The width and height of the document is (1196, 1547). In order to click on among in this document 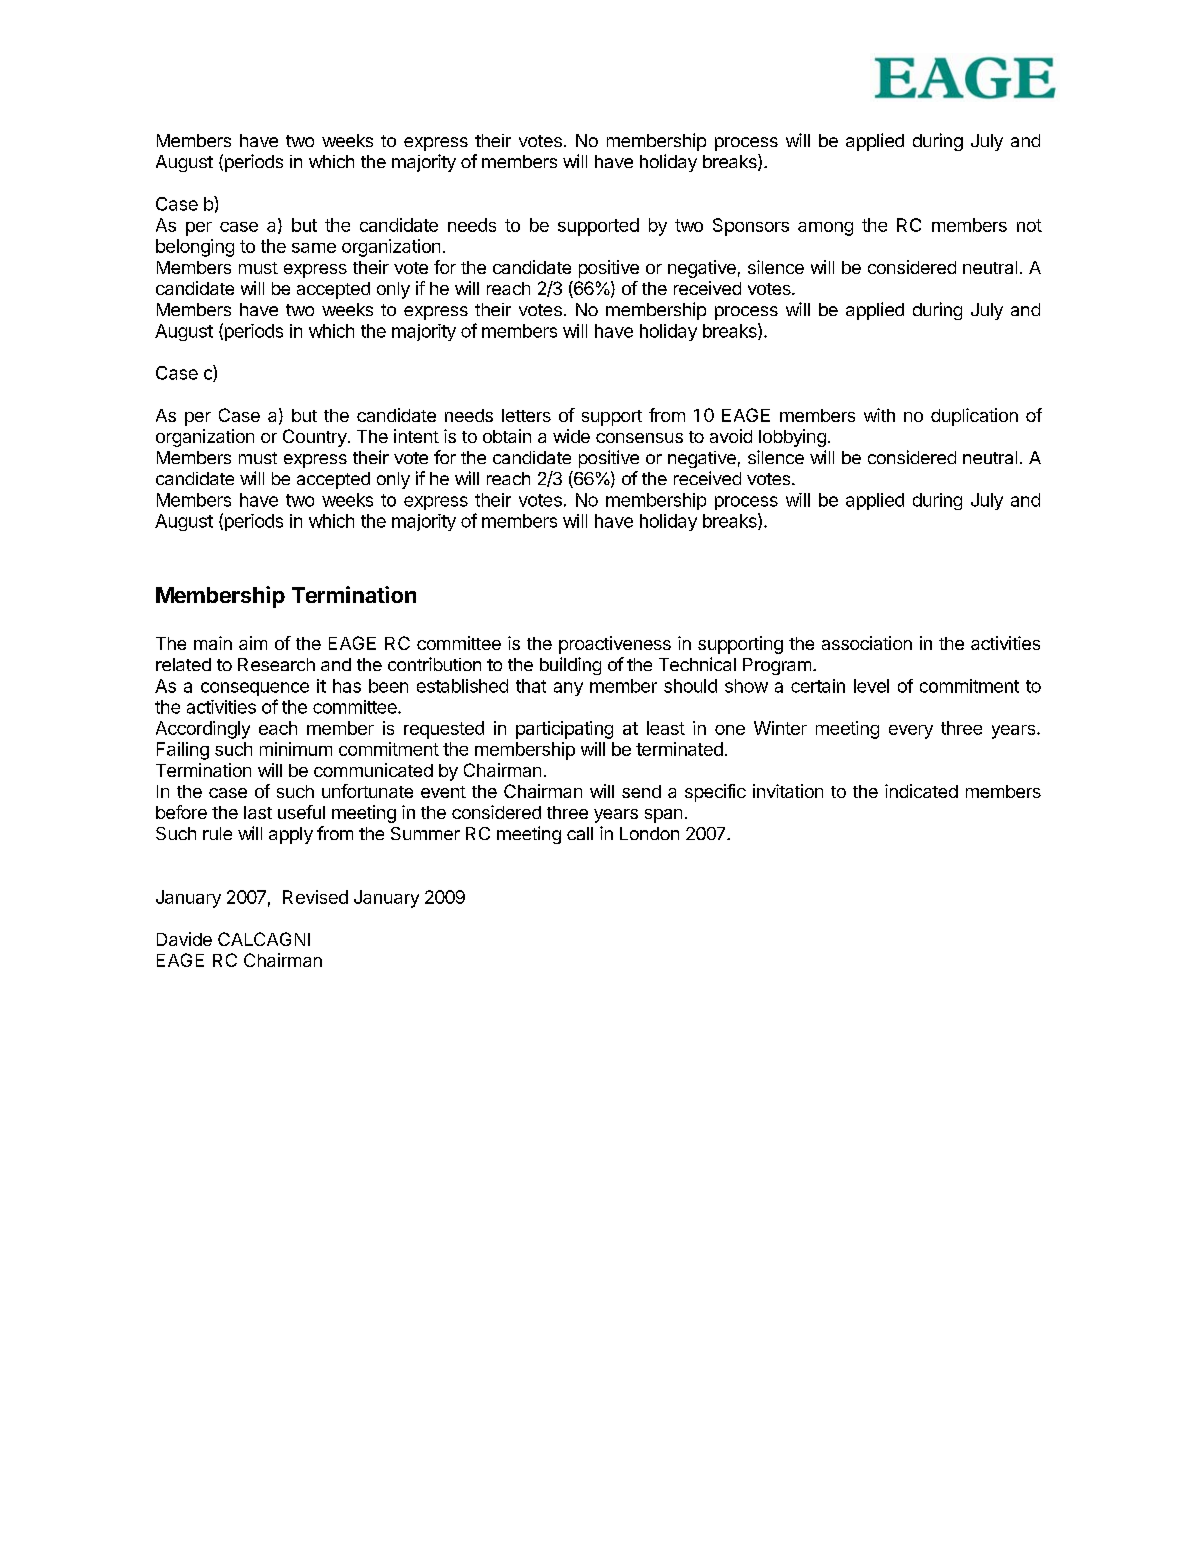, I will do `click(825, 229)`.
